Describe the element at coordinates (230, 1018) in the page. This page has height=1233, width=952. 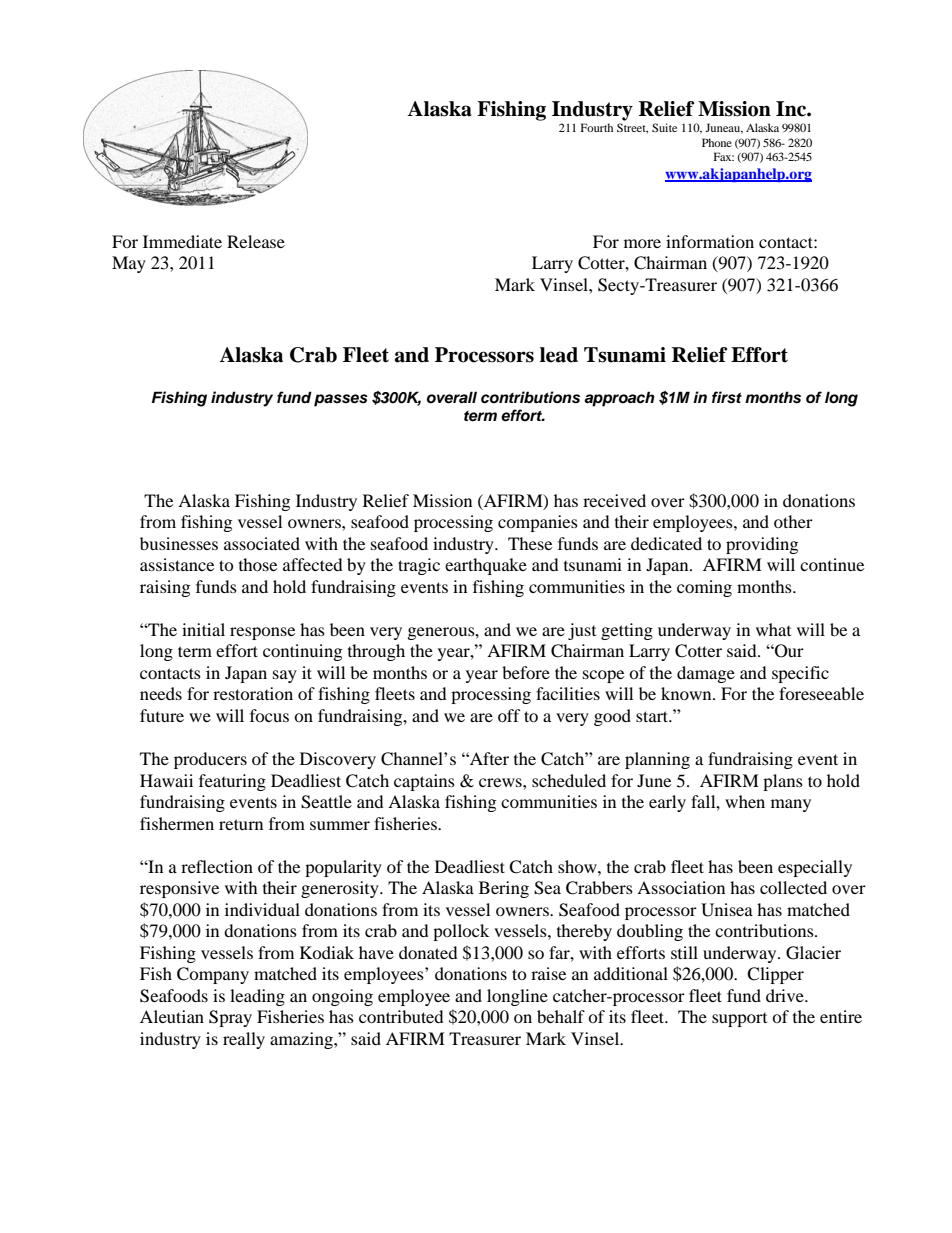
I see `Spray` at that location.
